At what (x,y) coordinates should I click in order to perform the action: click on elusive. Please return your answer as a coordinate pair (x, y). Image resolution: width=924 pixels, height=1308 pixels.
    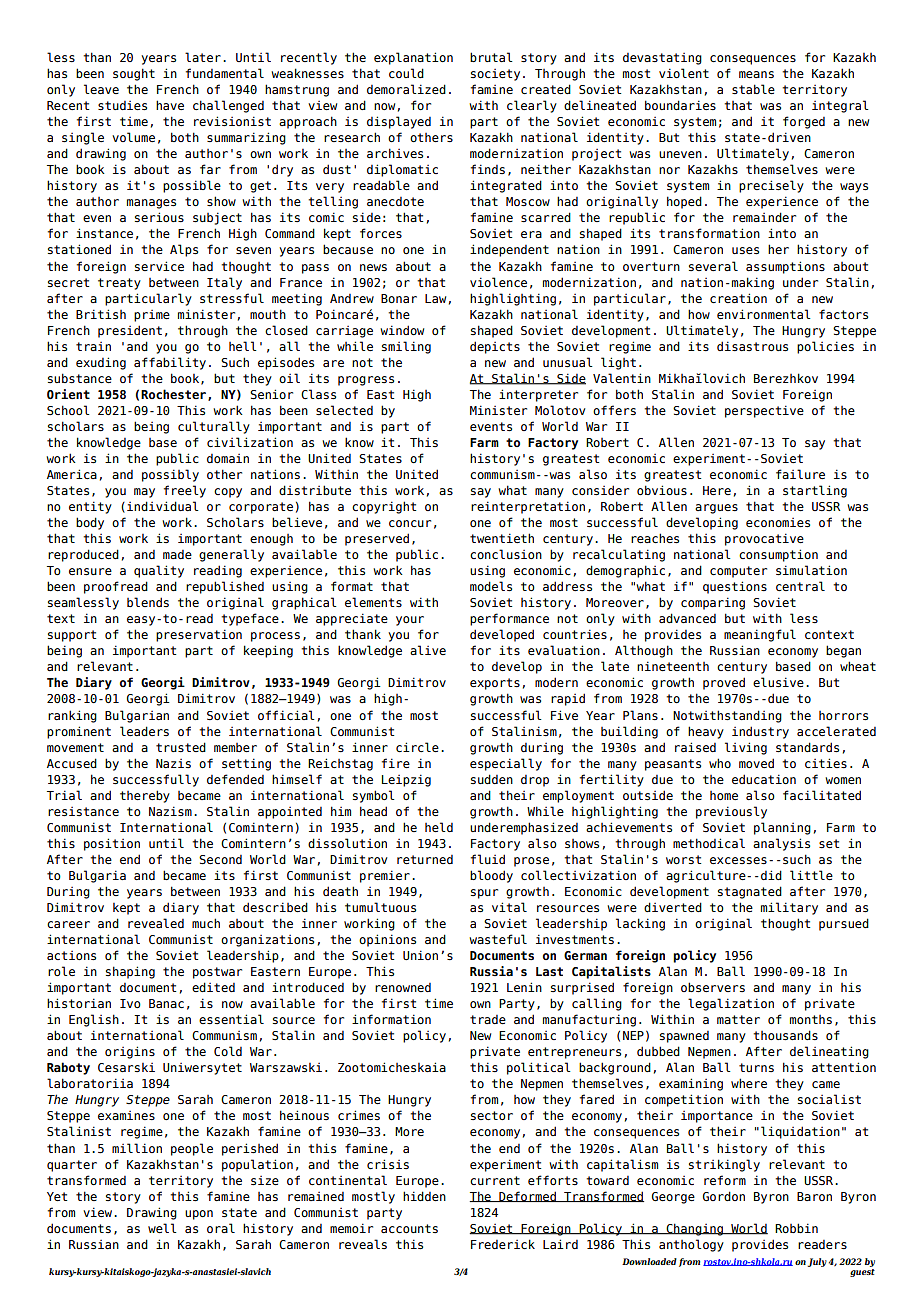
    Looking at the image, I should click on (778, 682).
